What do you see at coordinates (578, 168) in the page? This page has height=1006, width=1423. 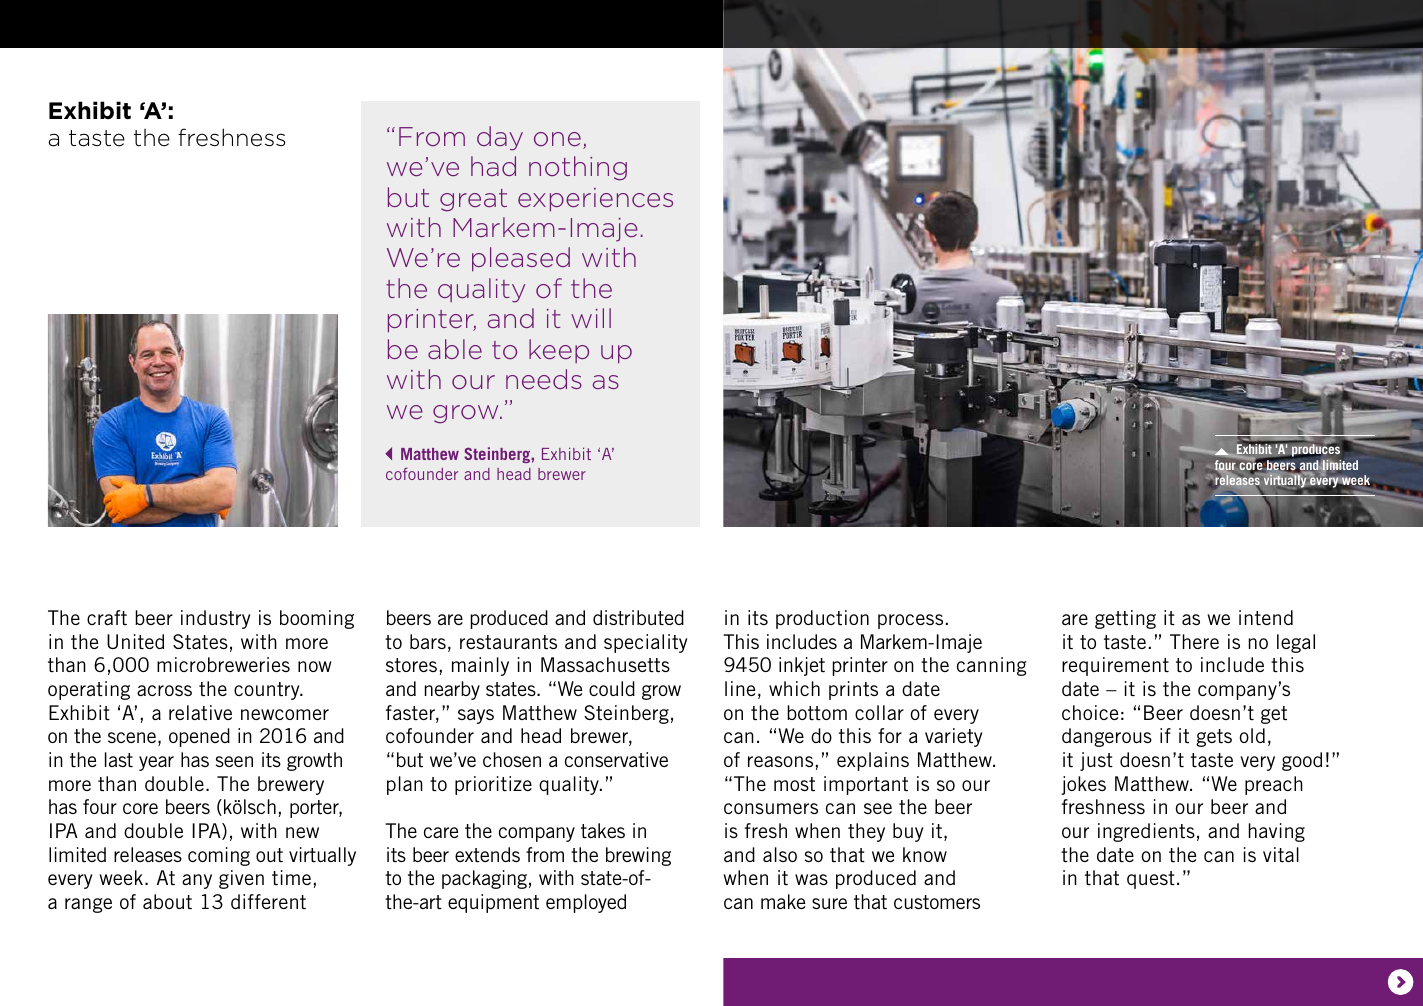 I see `nothing` at bounding box center [578, 168].
